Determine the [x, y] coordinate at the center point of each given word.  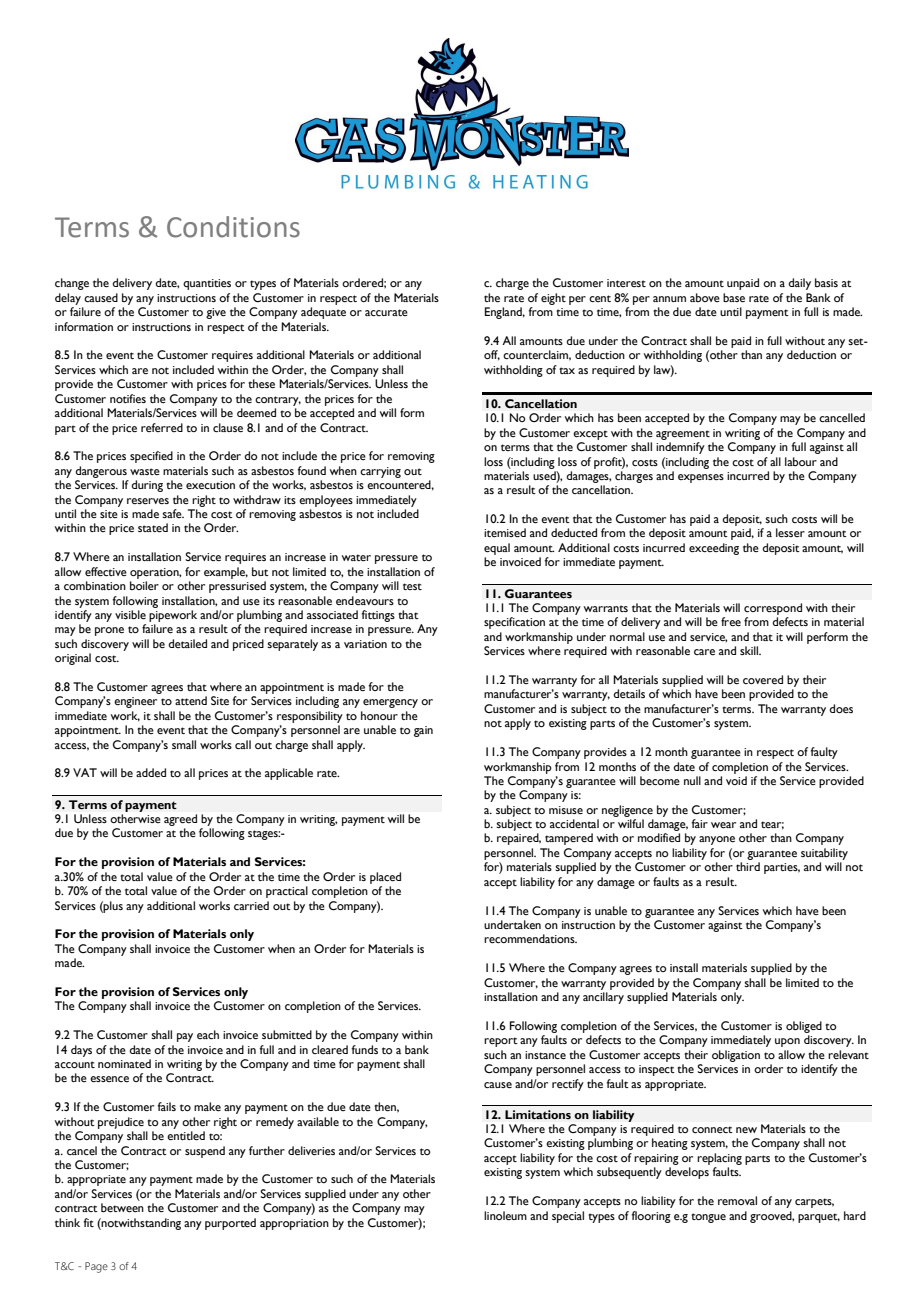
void [736, 780]
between [122, 1207]
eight [553, 299]
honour [379, 715]
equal [497, 549]
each [208, 1034]
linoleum [505, 1215]
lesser [790, 532]
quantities [207, 284]
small [184, 744]
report [501, 1042]
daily [799, 284]
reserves [148, 501]
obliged [804, 1027]
